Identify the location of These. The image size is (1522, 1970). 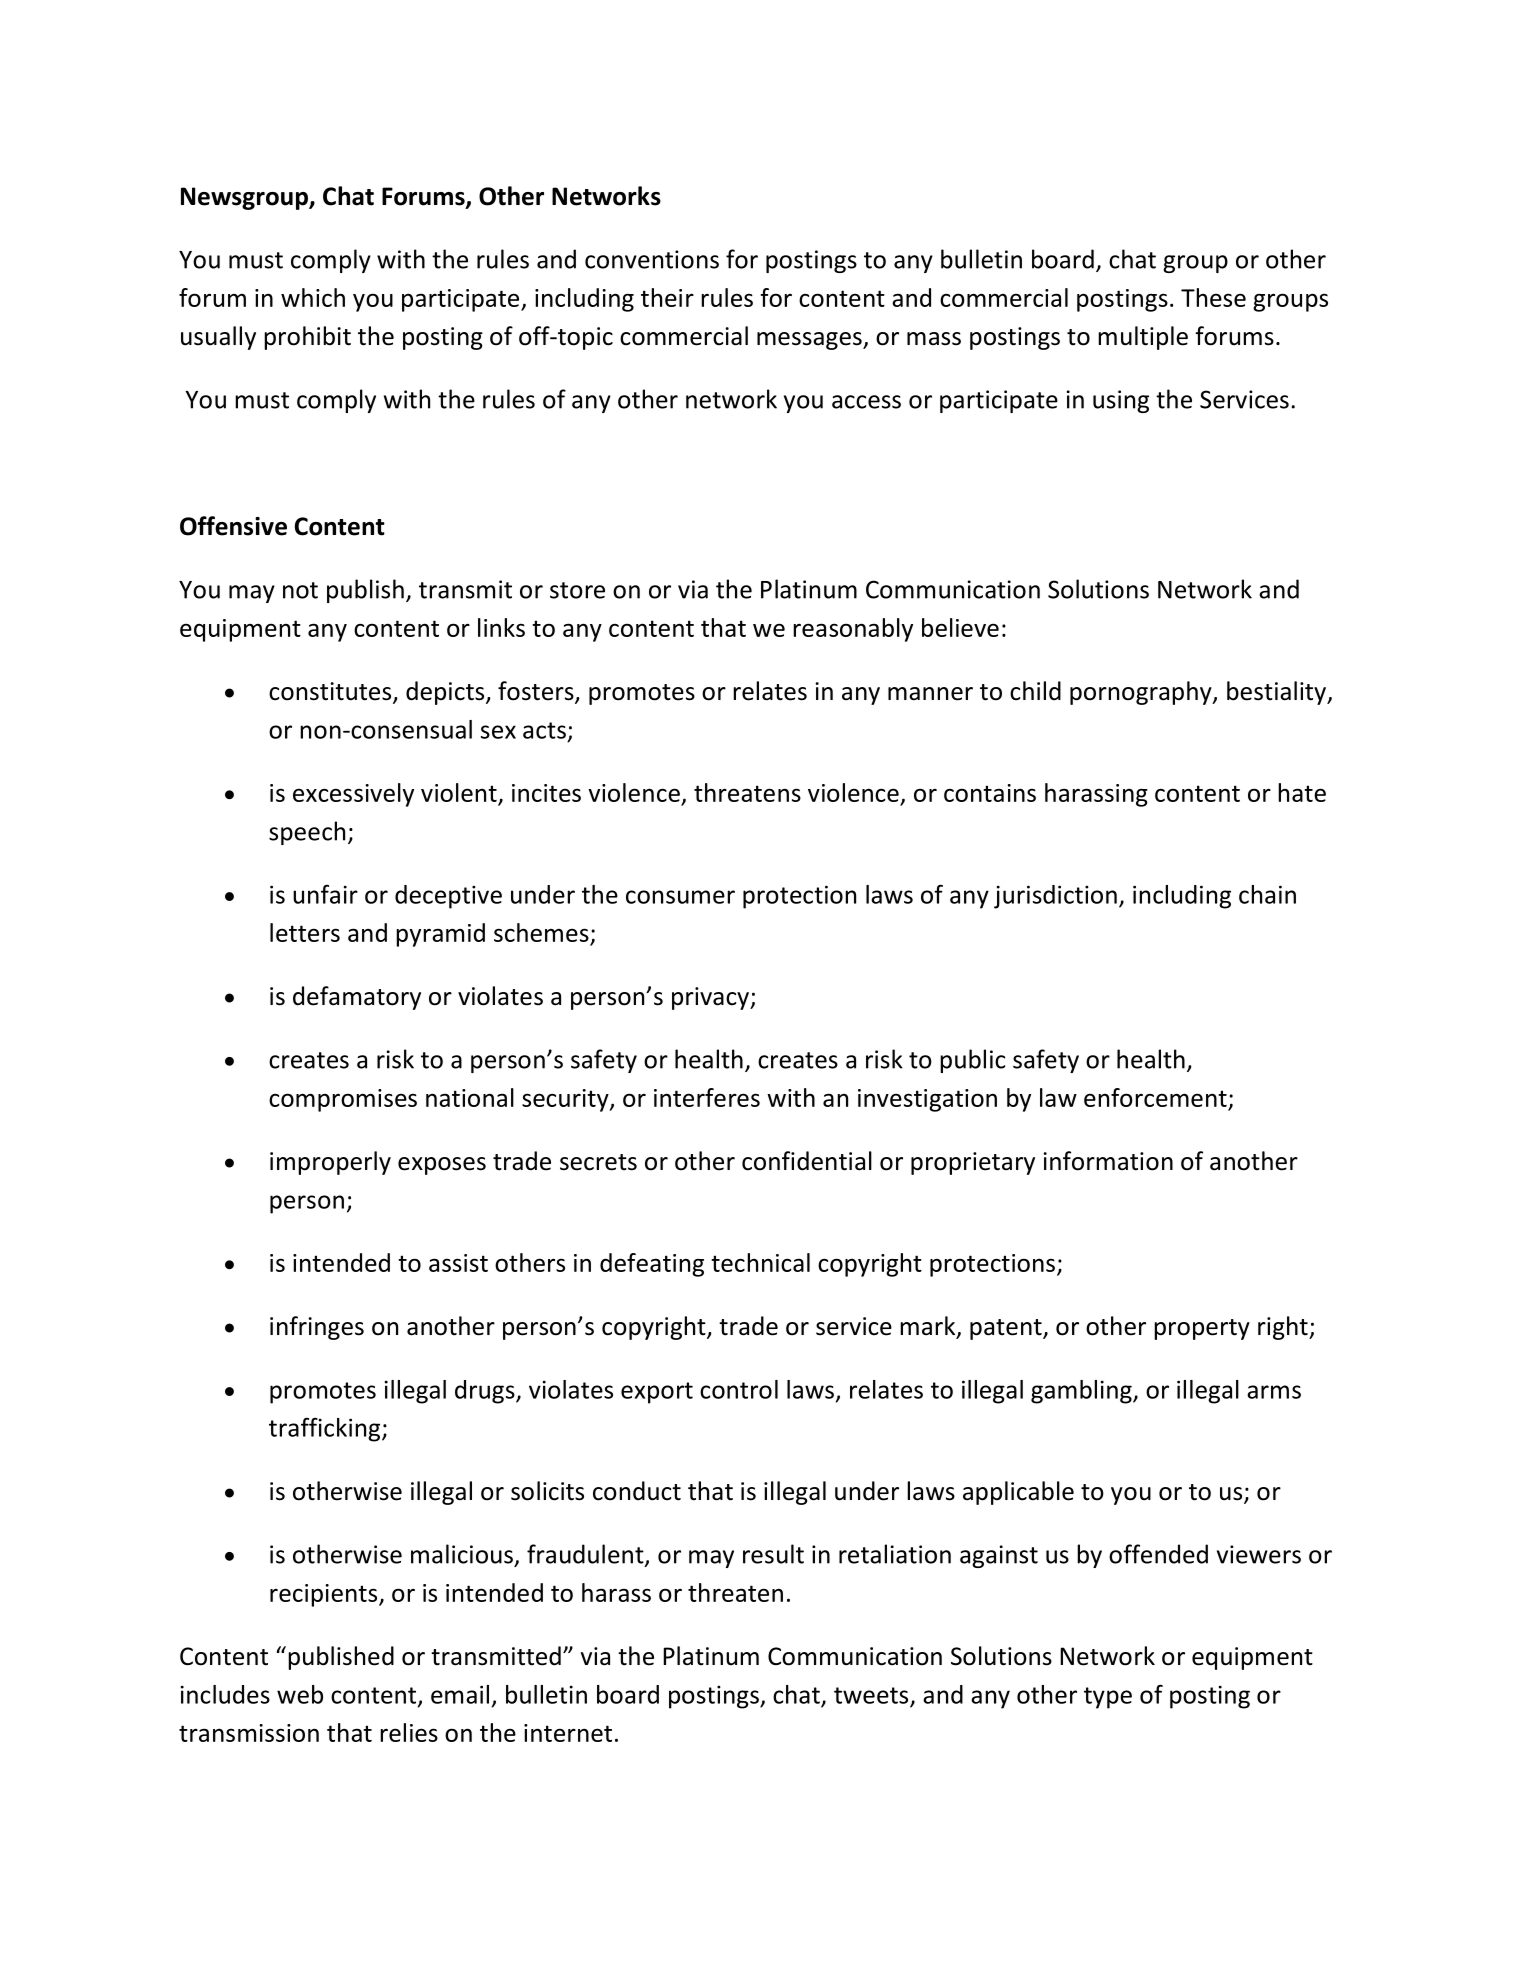
(1213, 297).
